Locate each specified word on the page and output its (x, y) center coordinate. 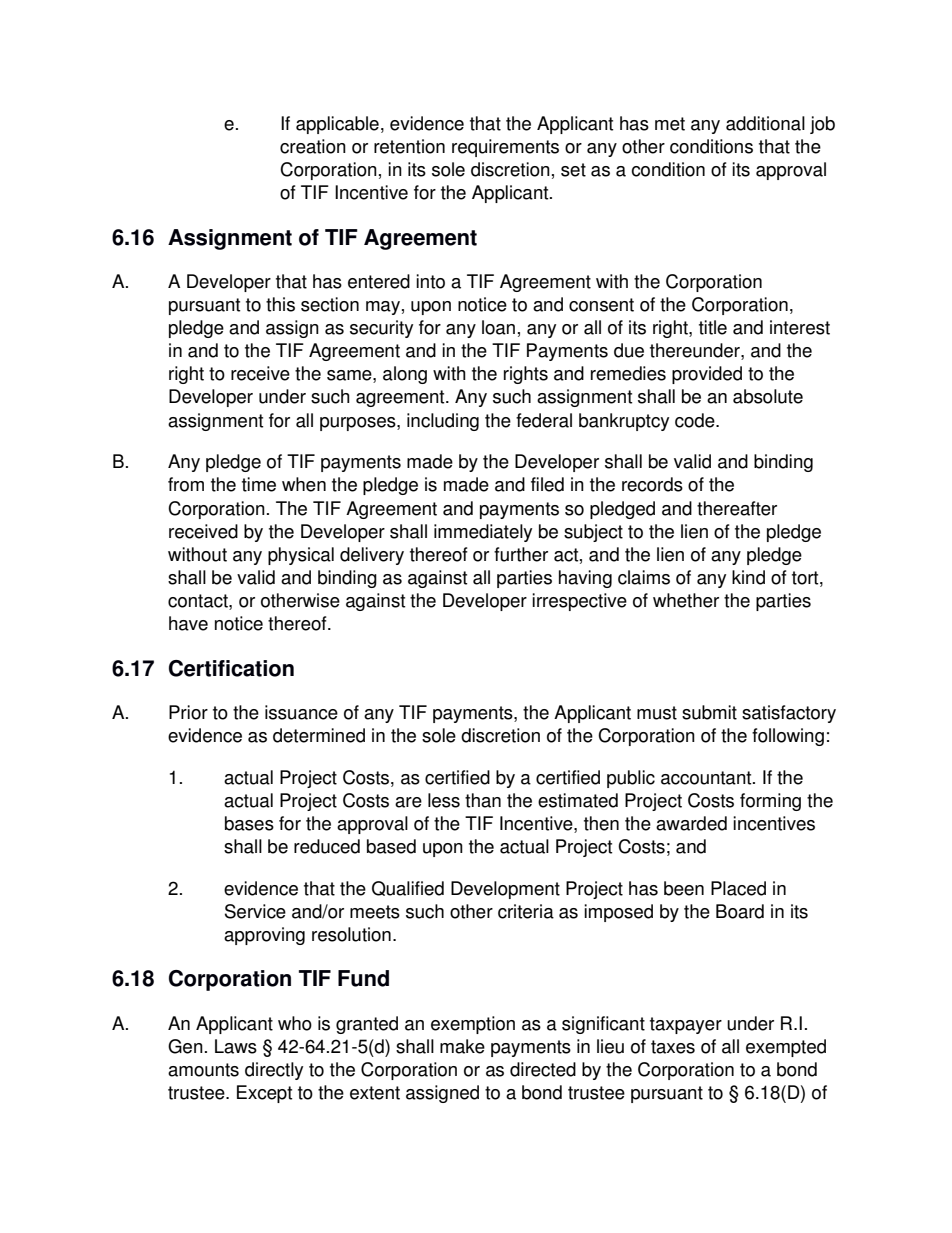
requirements (505, 148)
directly (274, 1071)
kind (748, 577)
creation (313, 146)
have (188, 623)
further (521, 554)
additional (765, 123)
